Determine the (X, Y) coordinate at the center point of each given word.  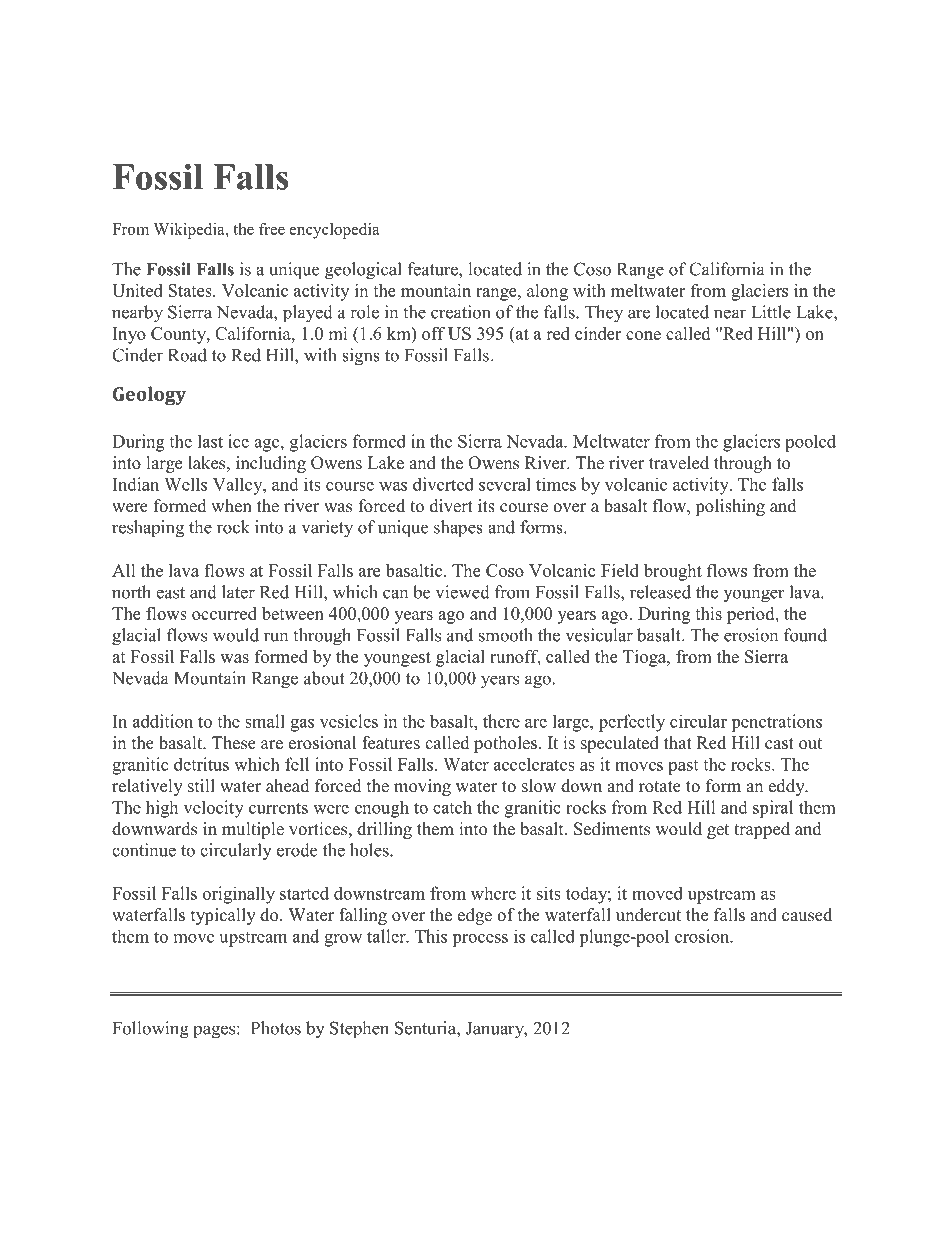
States (191, 290)
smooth (506, 635)
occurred (224, 613)
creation (461, 312)
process (480, 940)
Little (771, 312)
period (752, 615)
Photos (276, 1028)
